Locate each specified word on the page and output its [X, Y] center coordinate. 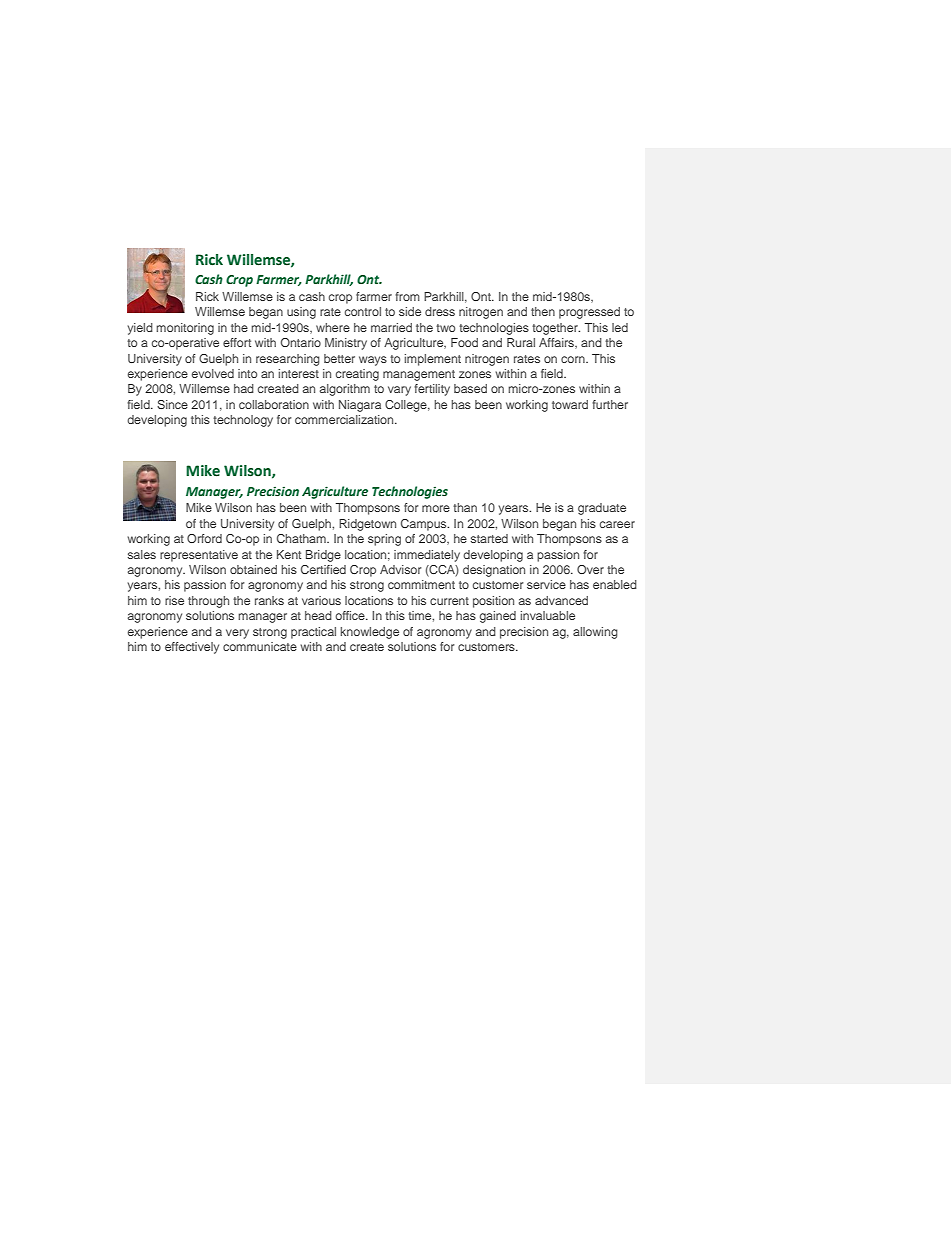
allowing [595, 633]
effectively [192, 648]
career [617, 524]
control [363, 311]
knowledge [370, 633]
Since [172, 404]
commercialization [345, 419]
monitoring [185, 329]
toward [570, 404]
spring [384, 540]
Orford [204, 538]
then [543, 311]
